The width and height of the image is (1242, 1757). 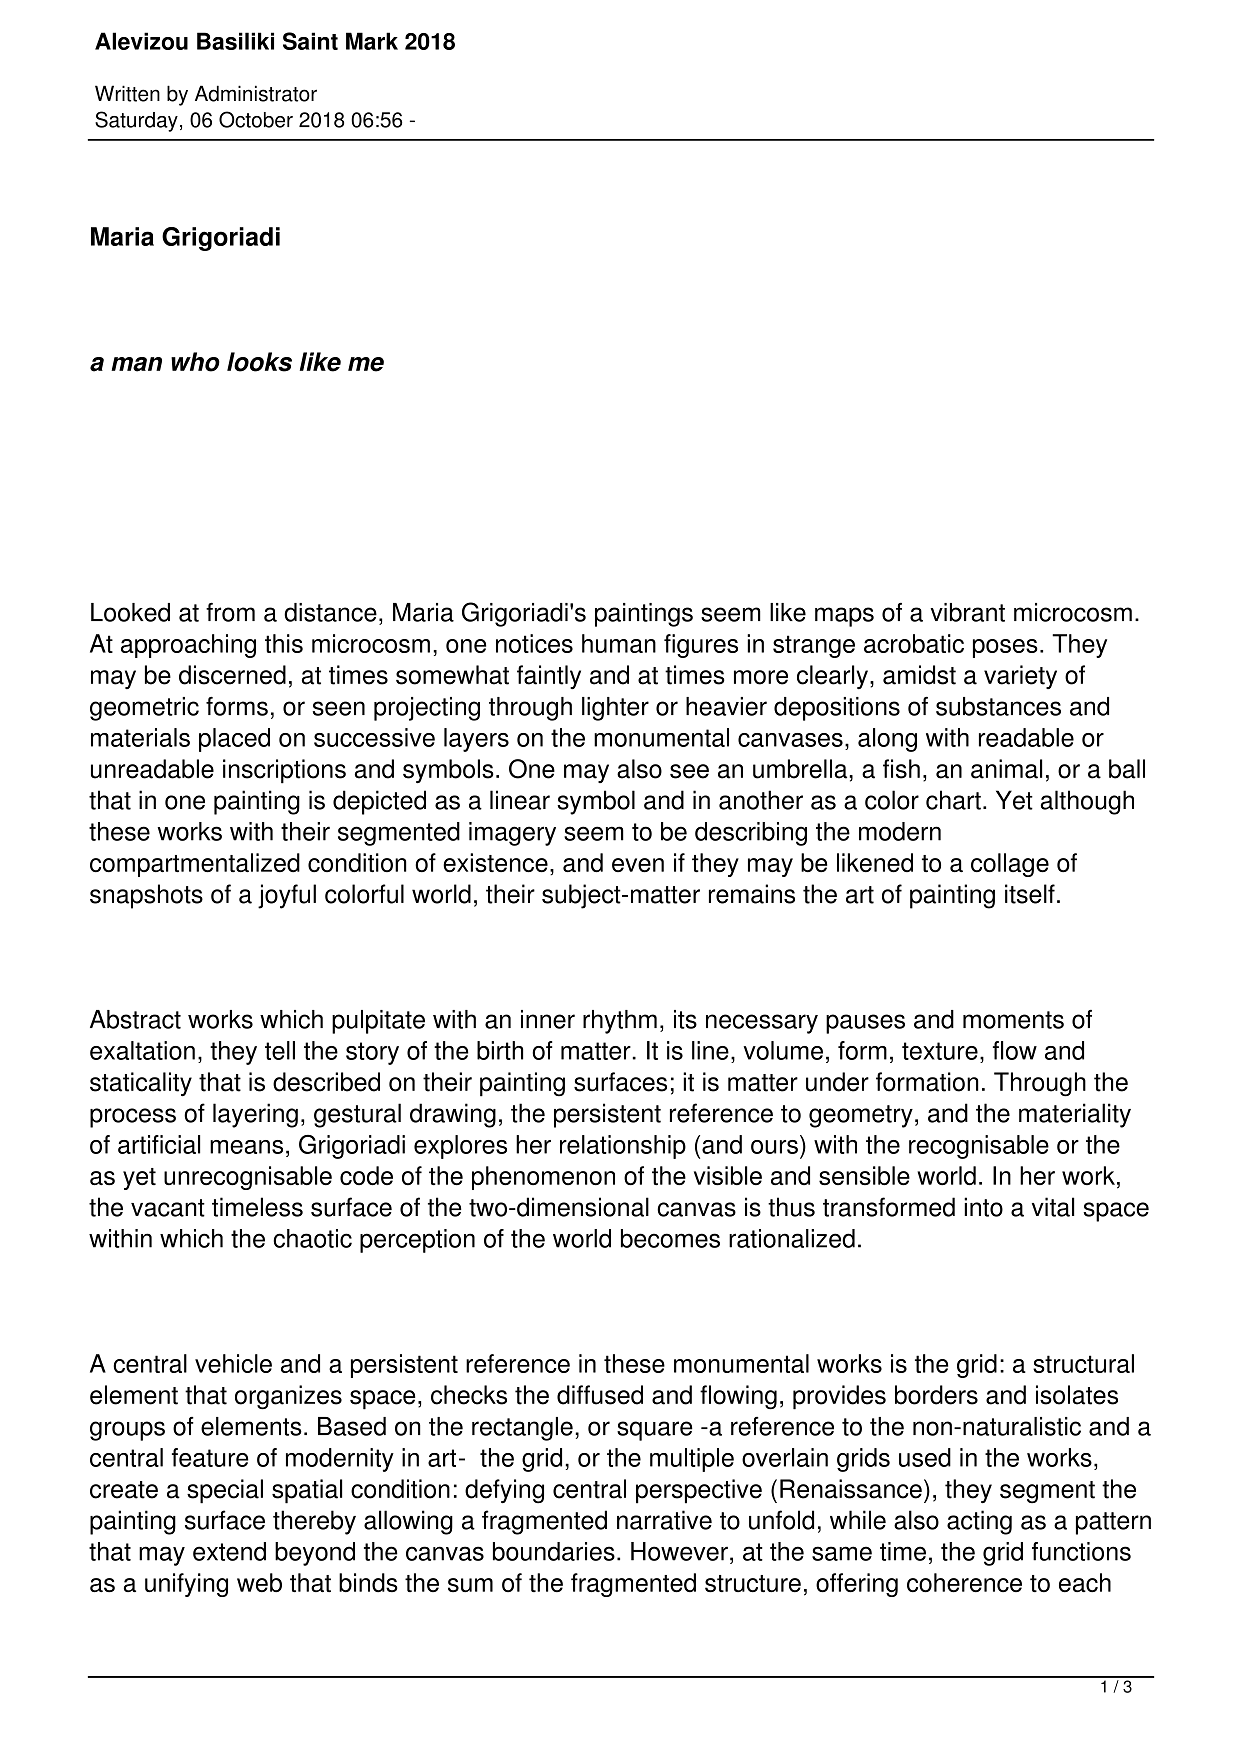 I want to click on chart, so click(x=953, y=800).
